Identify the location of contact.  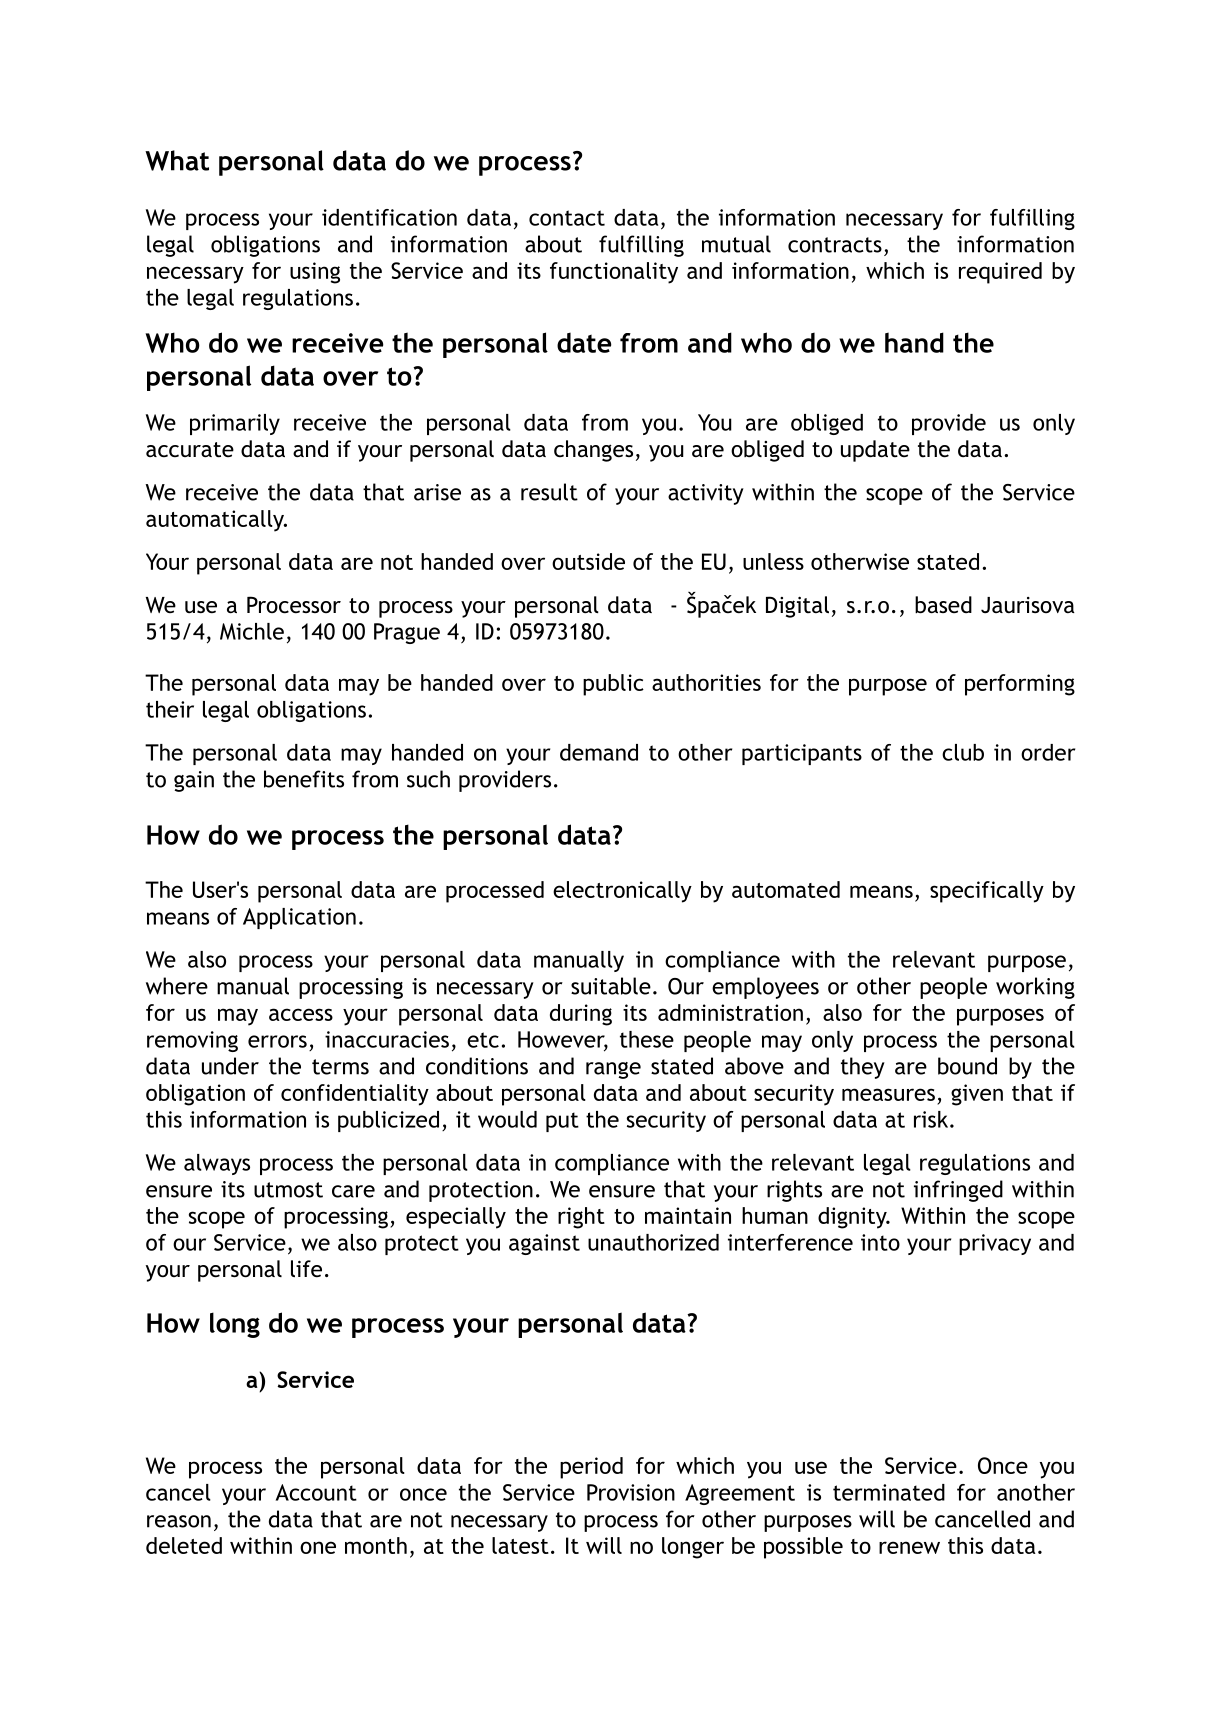
(567, 218).
